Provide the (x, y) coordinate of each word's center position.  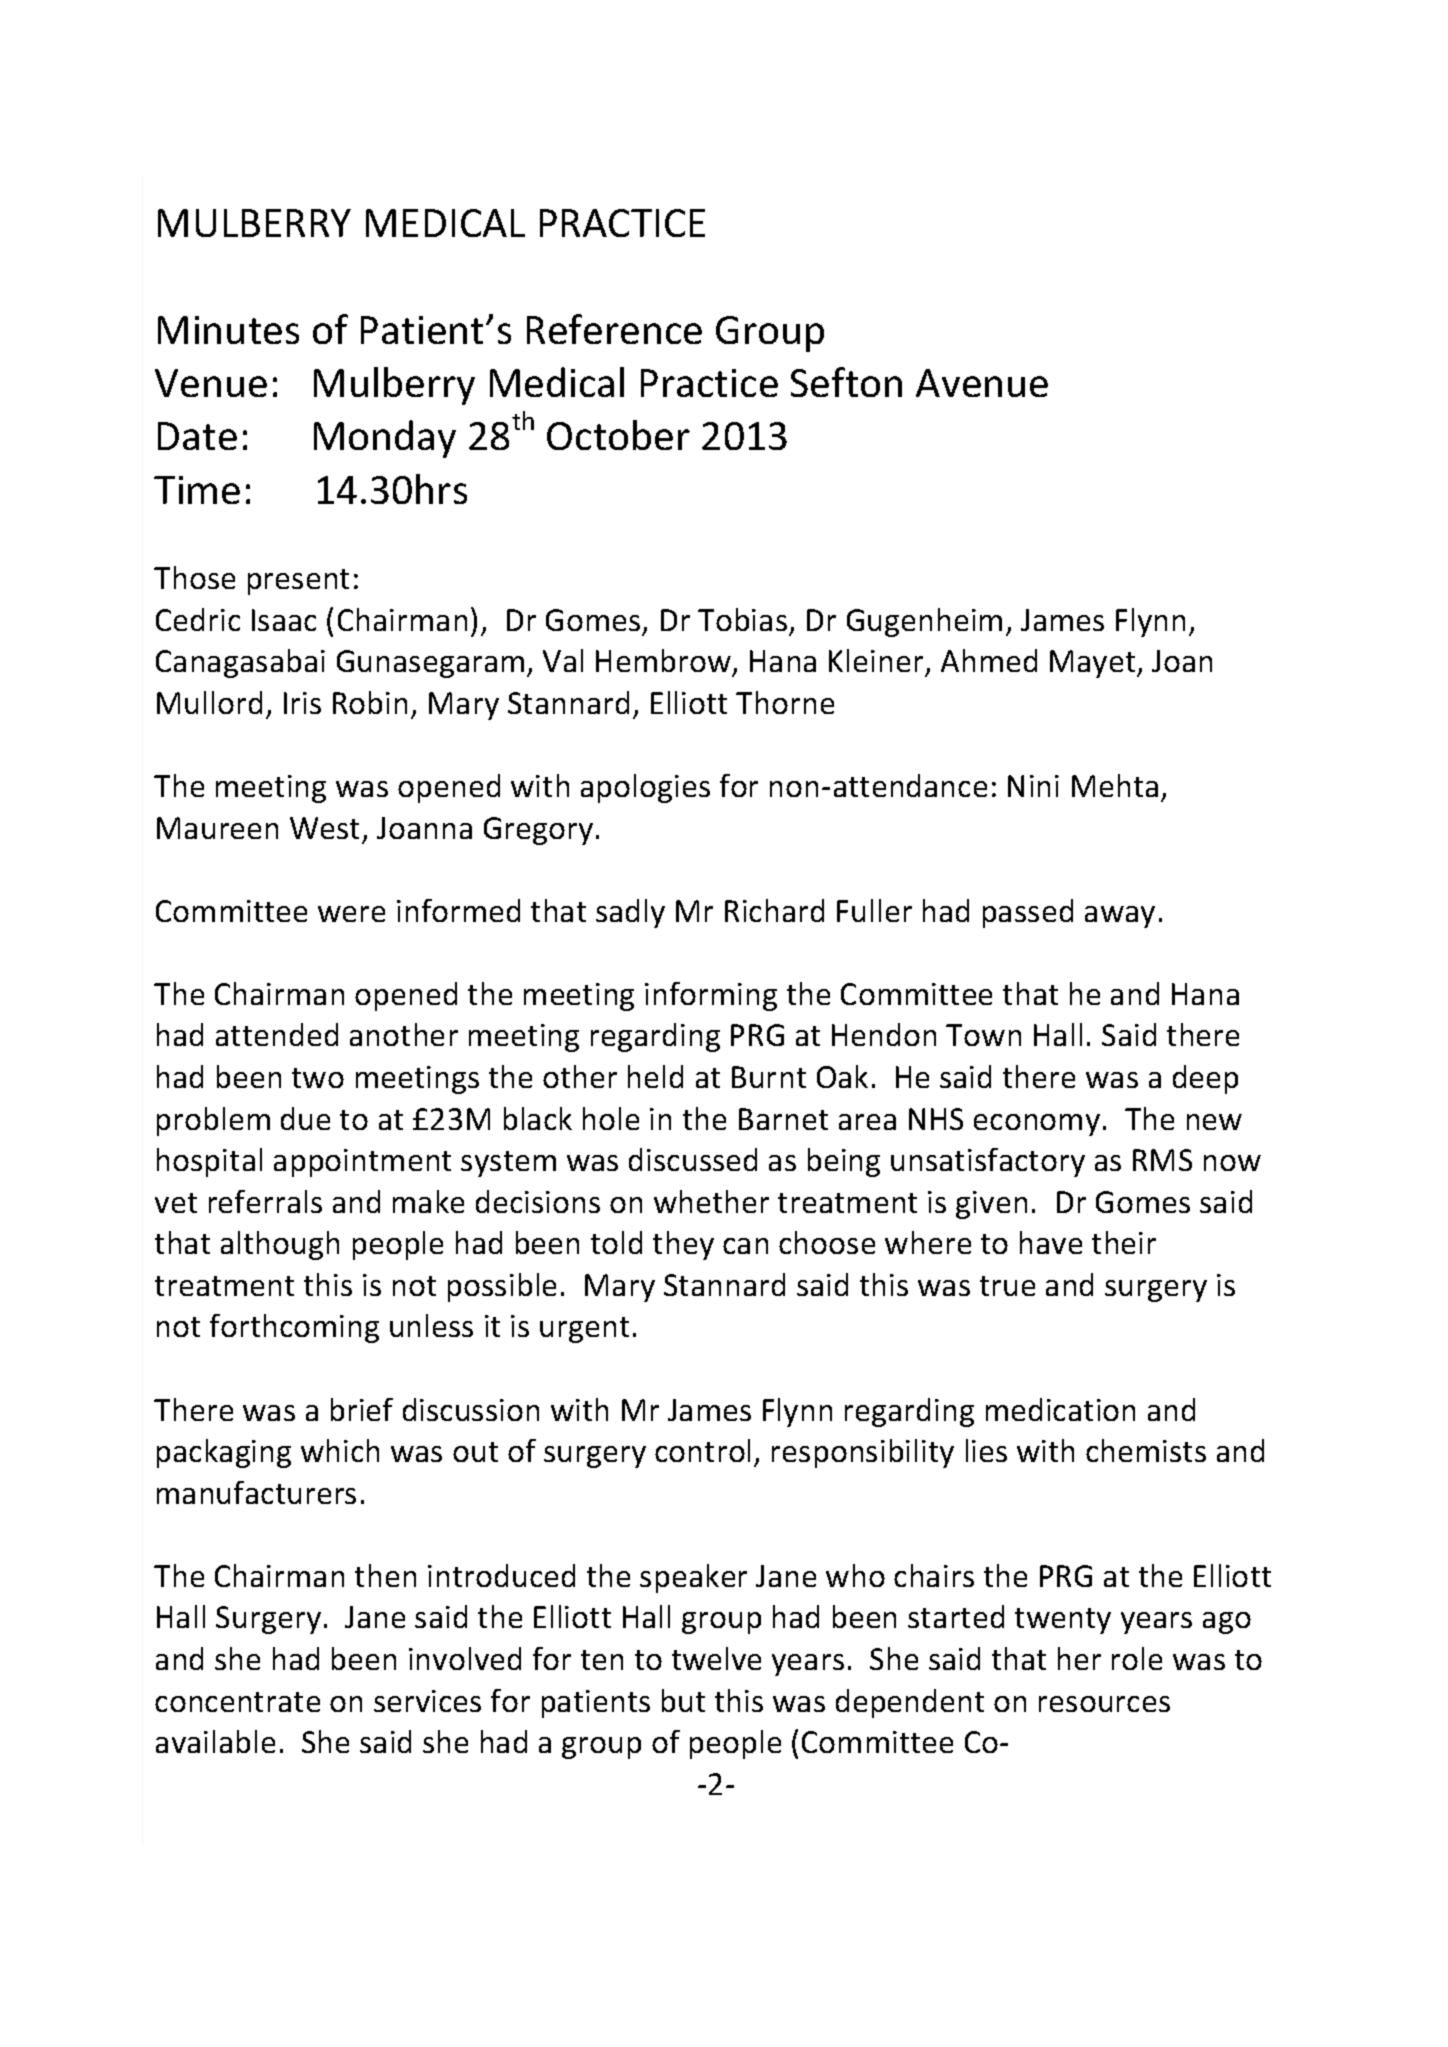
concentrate (237, 1702)
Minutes (228, 330)
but (683, 1700)
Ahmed (989, 660)
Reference (614, 329)
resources (1104, 1704)
